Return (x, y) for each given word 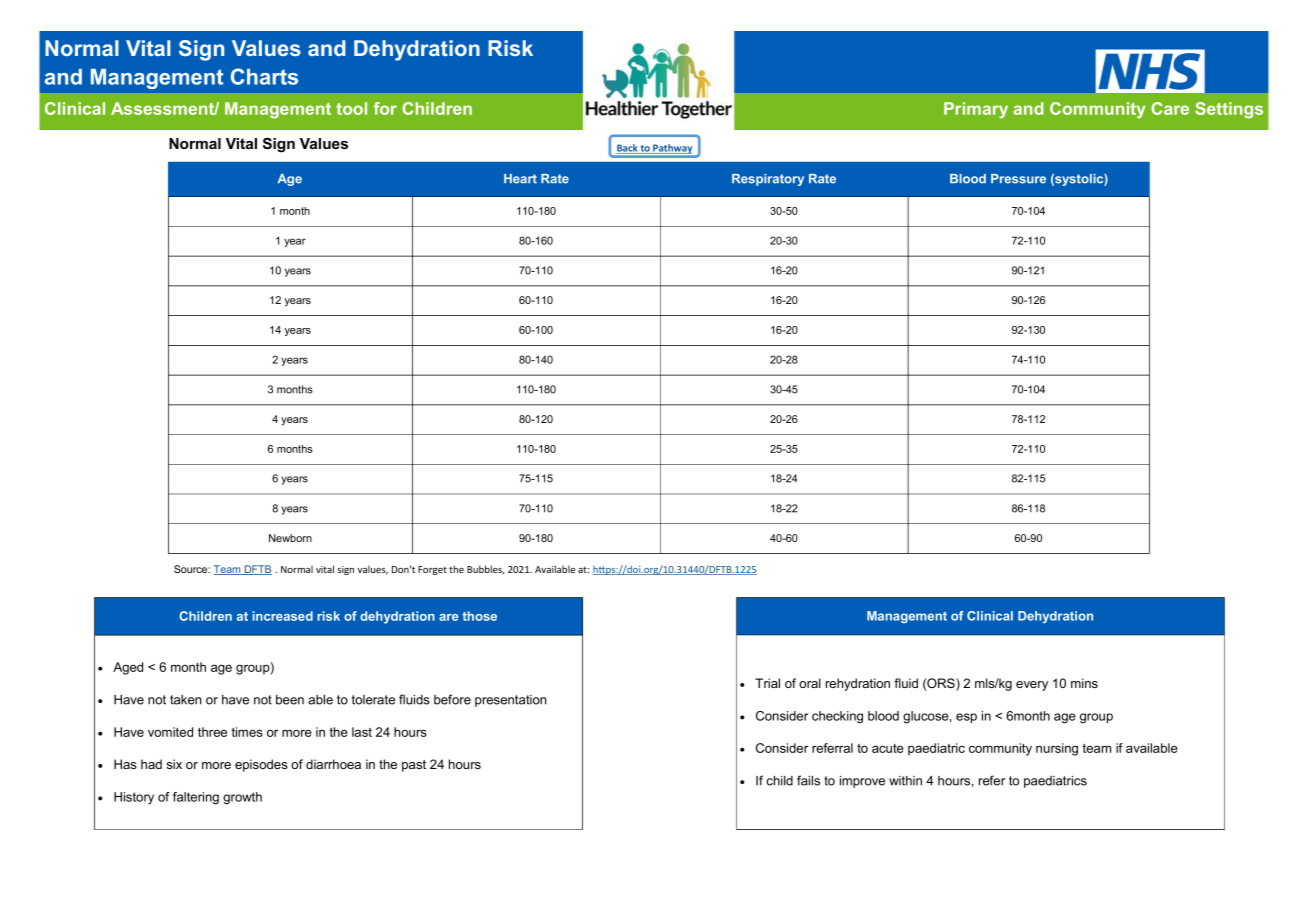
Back (628, 149)
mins (1084, 683)
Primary (976, 110)
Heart (520, 179)
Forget (432, 570)
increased (282, 616)
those (479, 616)
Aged (128, 668)
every (1032, 686)
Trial (767, 683)
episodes (261, 765)
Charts (264, 76)
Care (1170, 108)
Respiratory (768, 180)
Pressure (1018, 179)
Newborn (290, 538)
